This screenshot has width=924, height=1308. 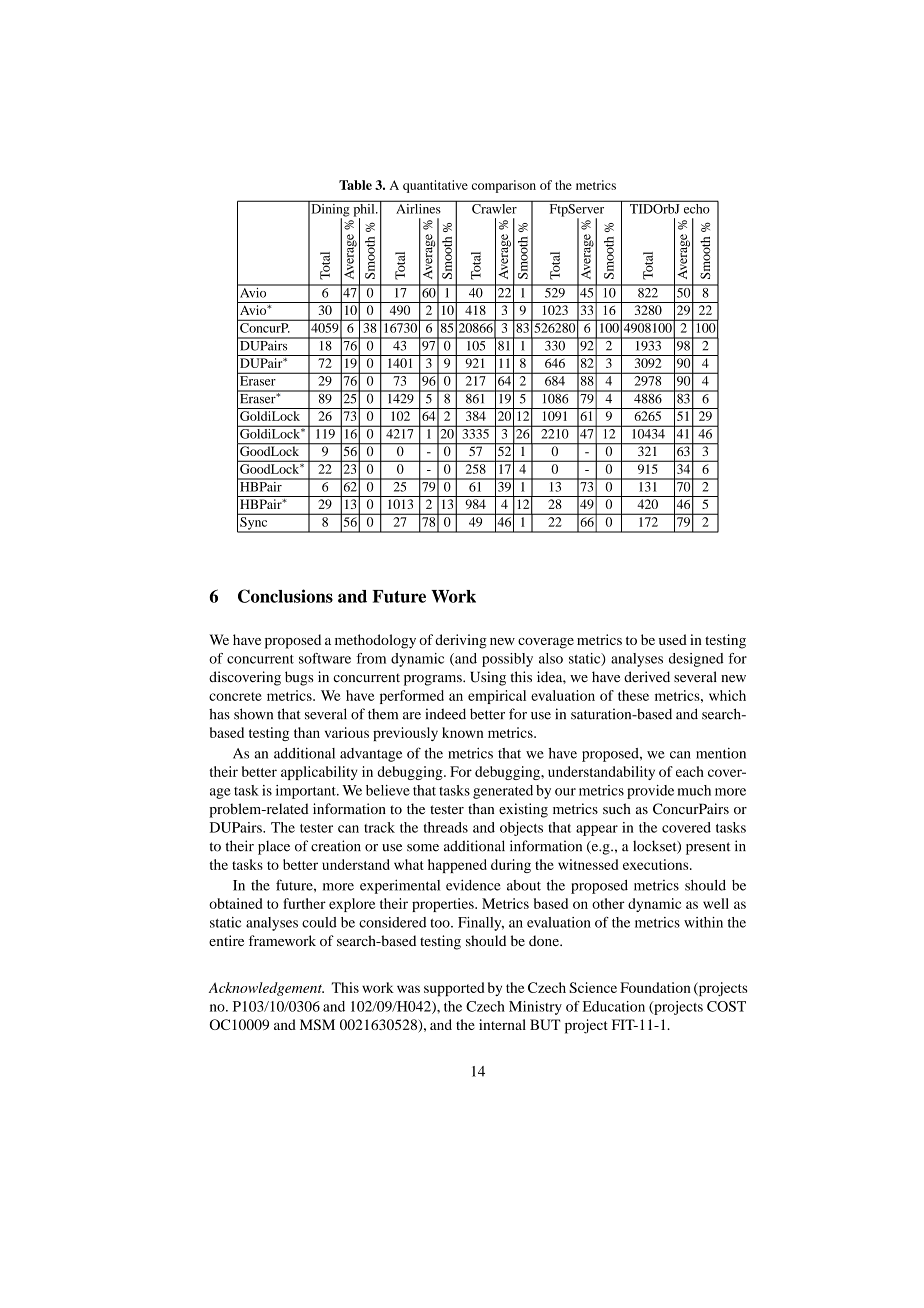 What do you see at coordinates (461, 641) in the screenshot?
I see `deriving` at bounding box center [461, 641].
